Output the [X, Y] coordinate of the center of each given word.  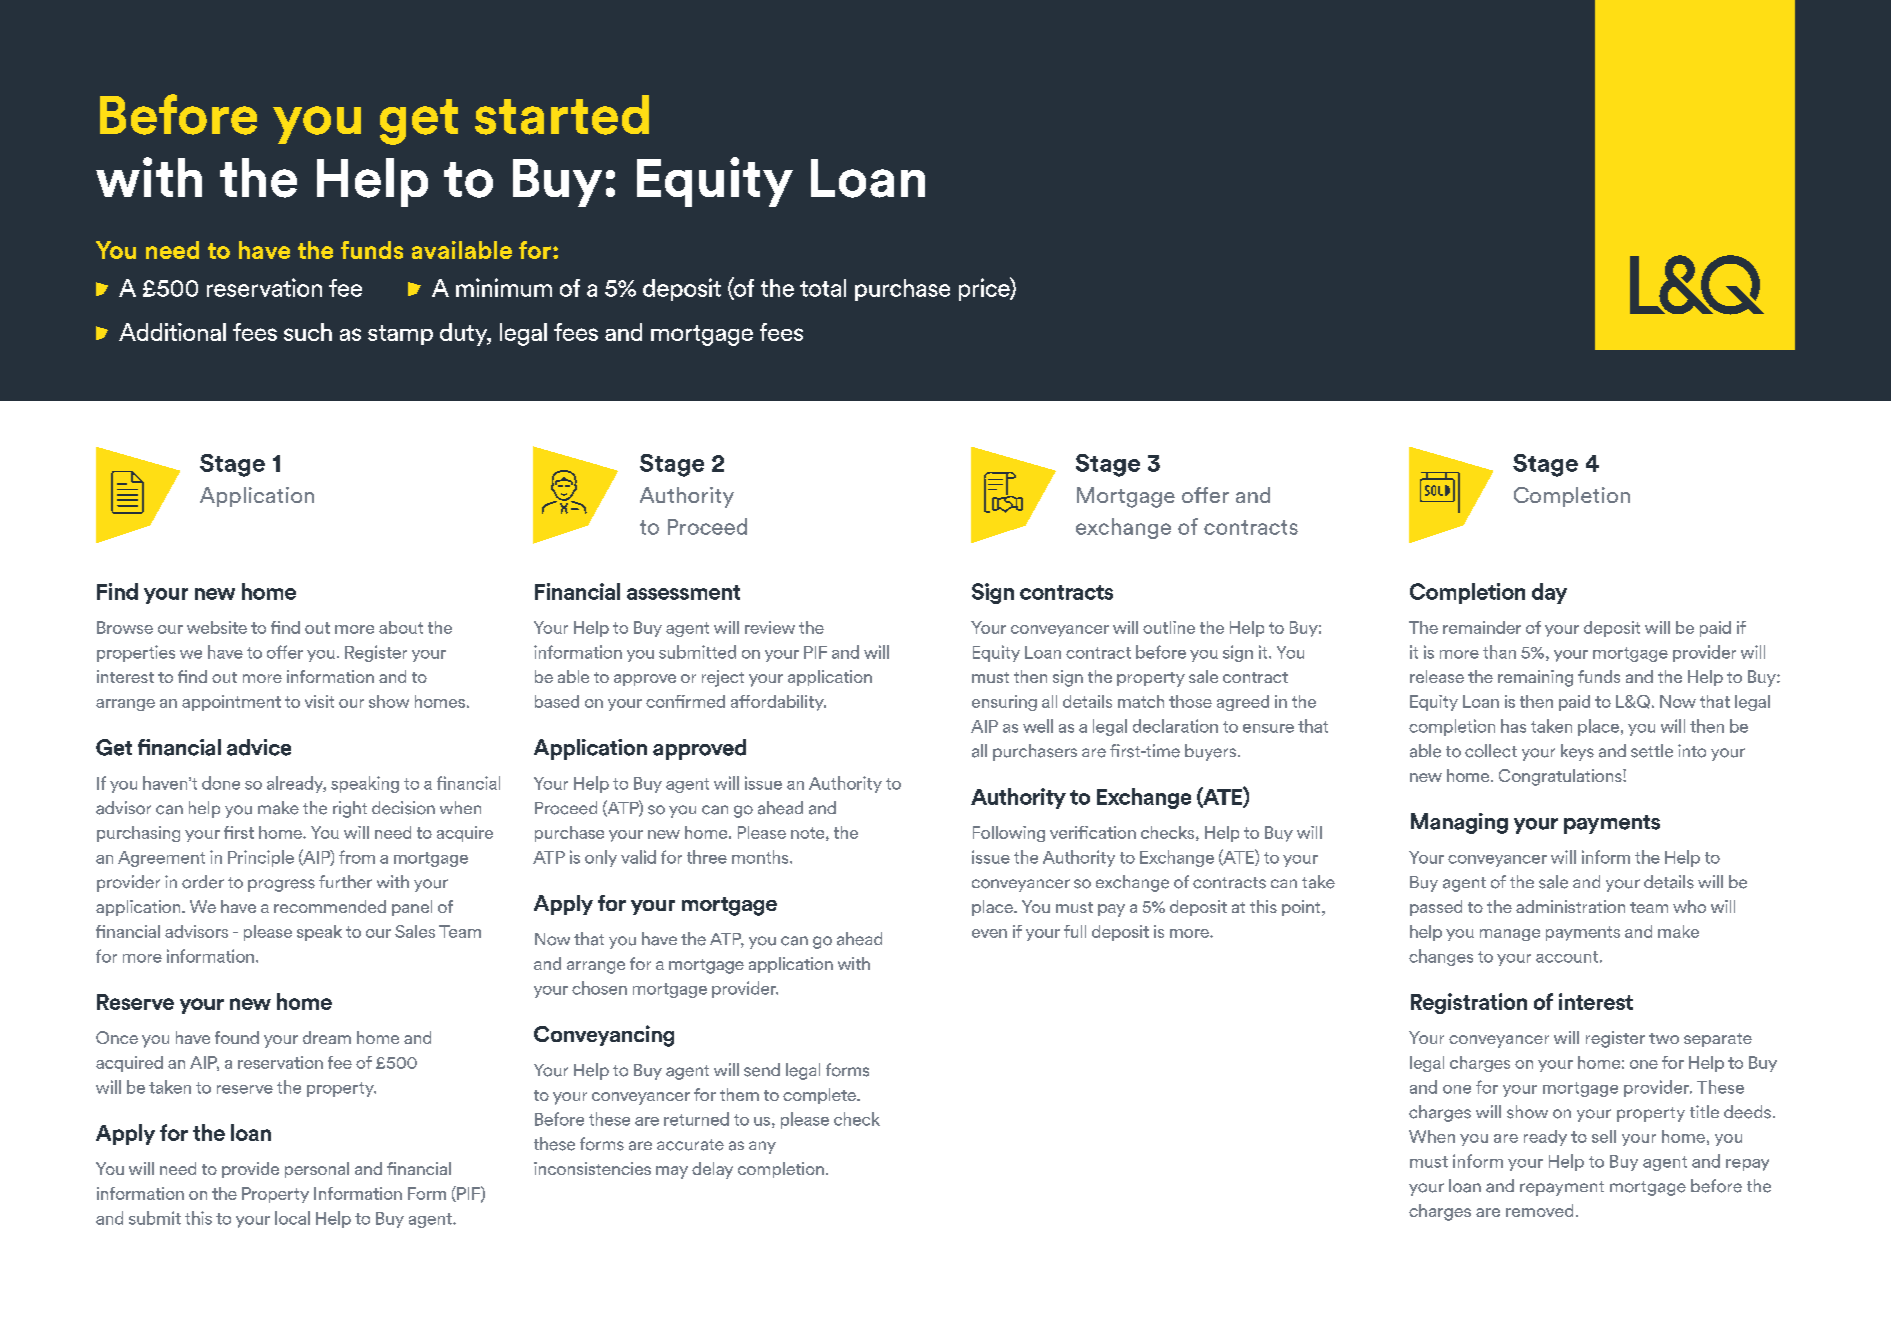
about [401, 627]
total [823, 288]
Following [1009, 834]
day [1549, 593]
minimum [504, 287]
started [562, 115]
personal [317, 1170]
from [357, 857]
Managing [1459, 823]
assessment [683, 592]
